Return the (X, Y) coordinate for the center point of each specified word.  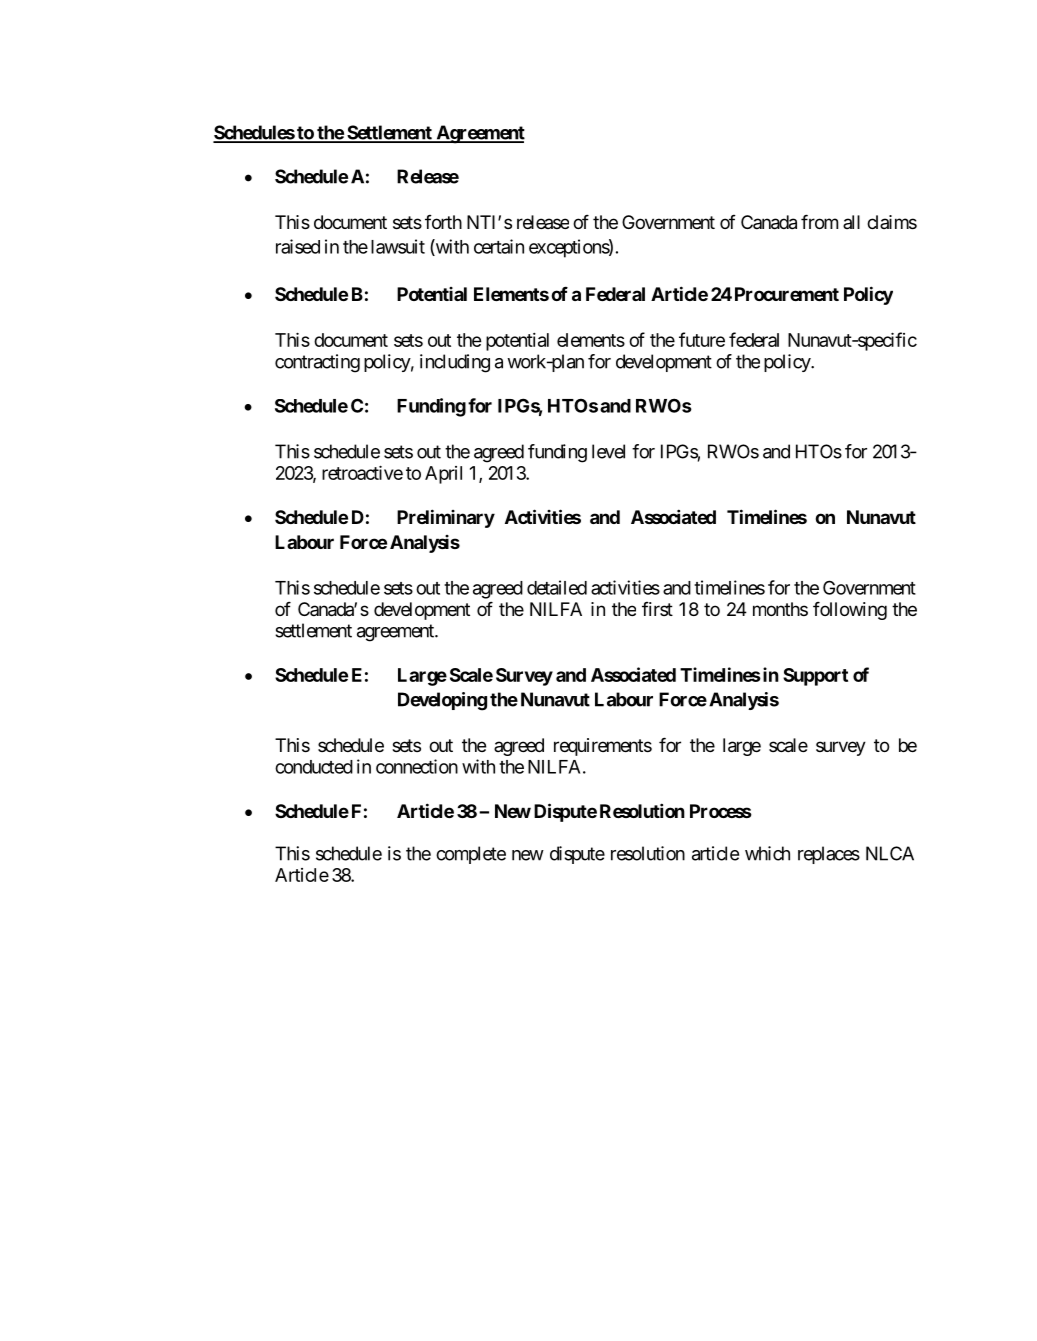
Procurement (787, 294)
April (443, 475)
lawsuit (398, 246)
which (767, 853)
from (819, 221)
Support (815, 677)
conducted (314, 767)
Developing (442, 701)
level (608, 451)
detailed (557, 587)
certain (499, 246)
